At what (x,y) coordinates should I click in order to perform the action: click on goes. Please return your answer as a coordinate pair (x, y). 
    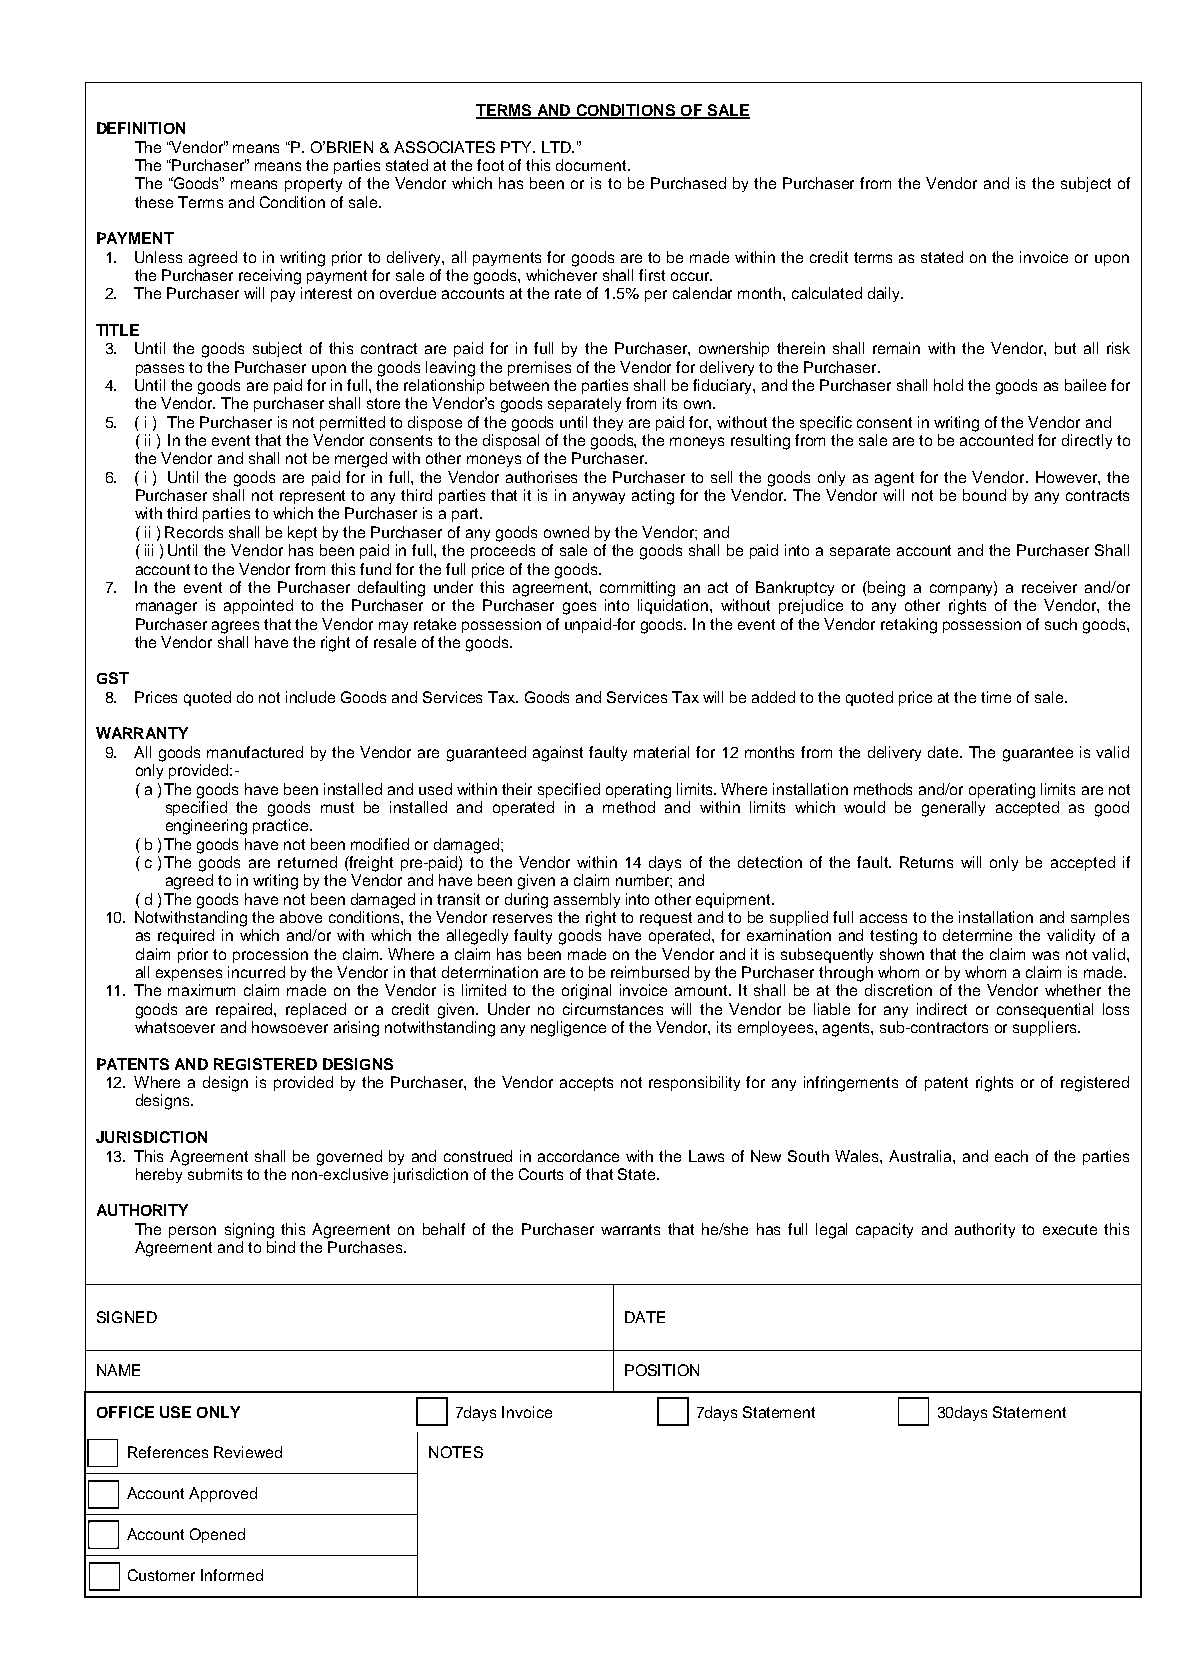
    Looking at the image, I should click on (579, 608).
